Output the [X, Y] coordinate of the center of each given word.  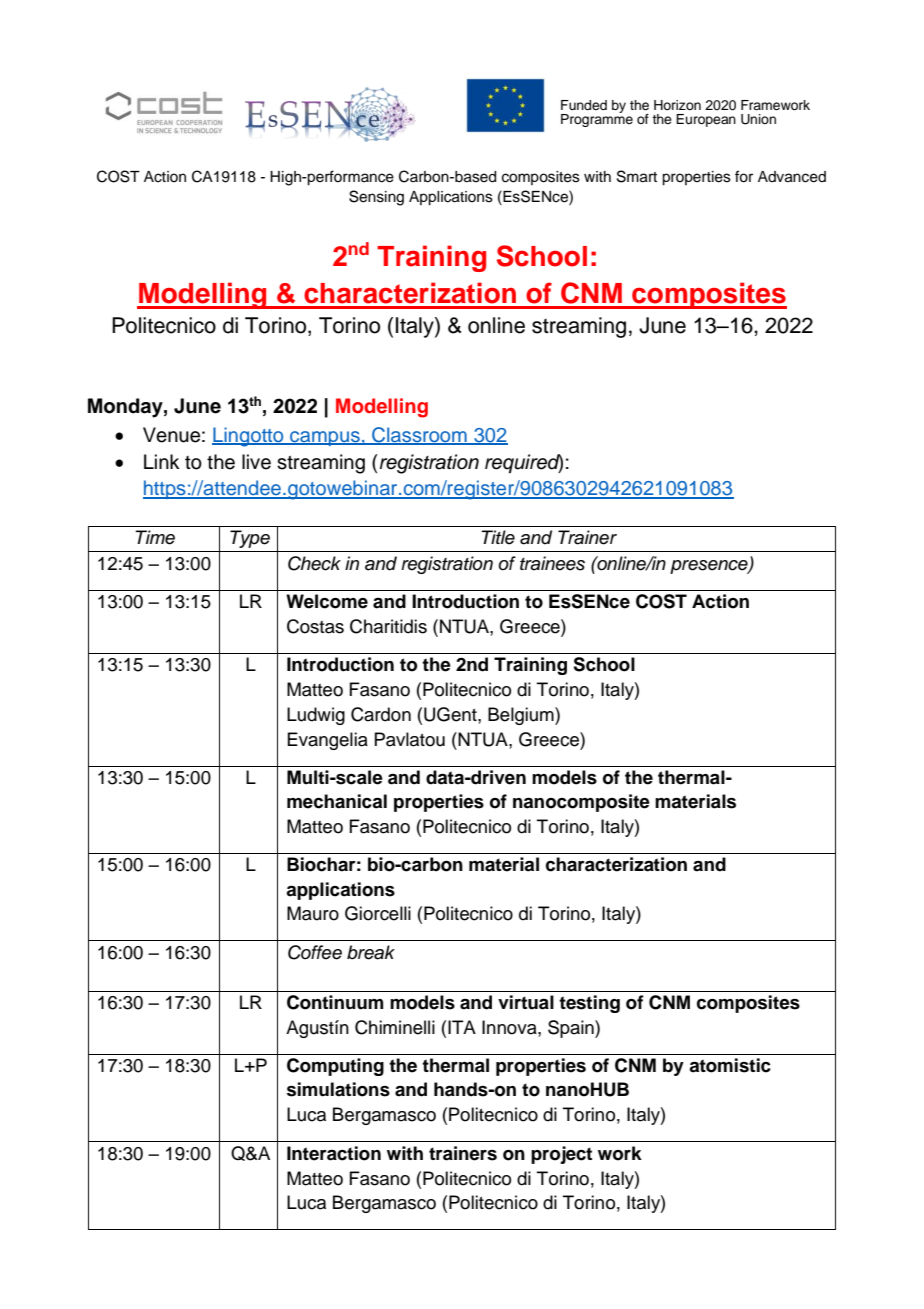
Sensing [376, 198]
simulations [338, 1089]
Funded [584, 105]
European [706, 120]
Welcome [327, 601]
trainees [552, 563]
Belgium [522, 716]
